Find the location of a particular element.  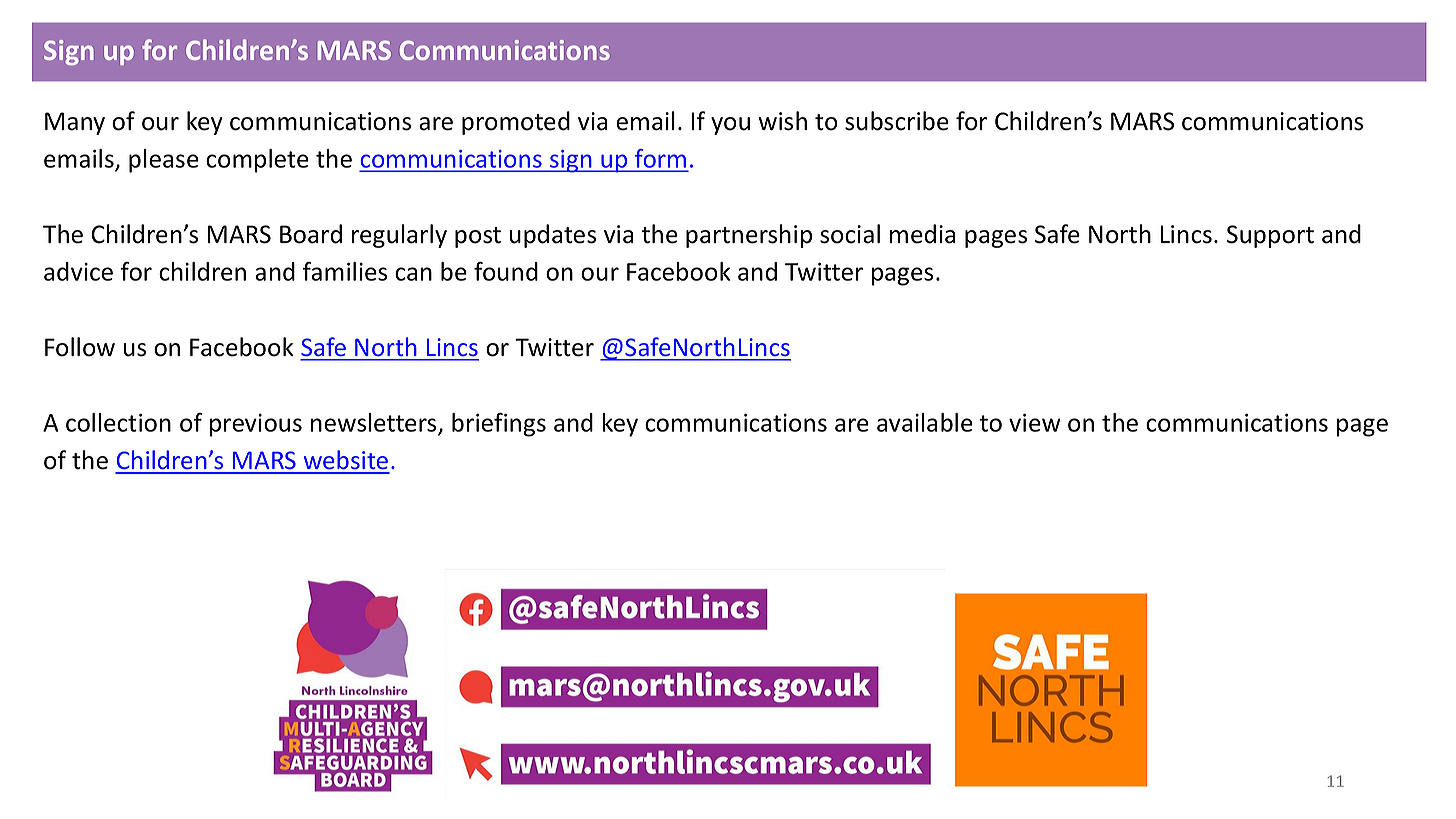

subscribe is located at coordinates (897, 121).
